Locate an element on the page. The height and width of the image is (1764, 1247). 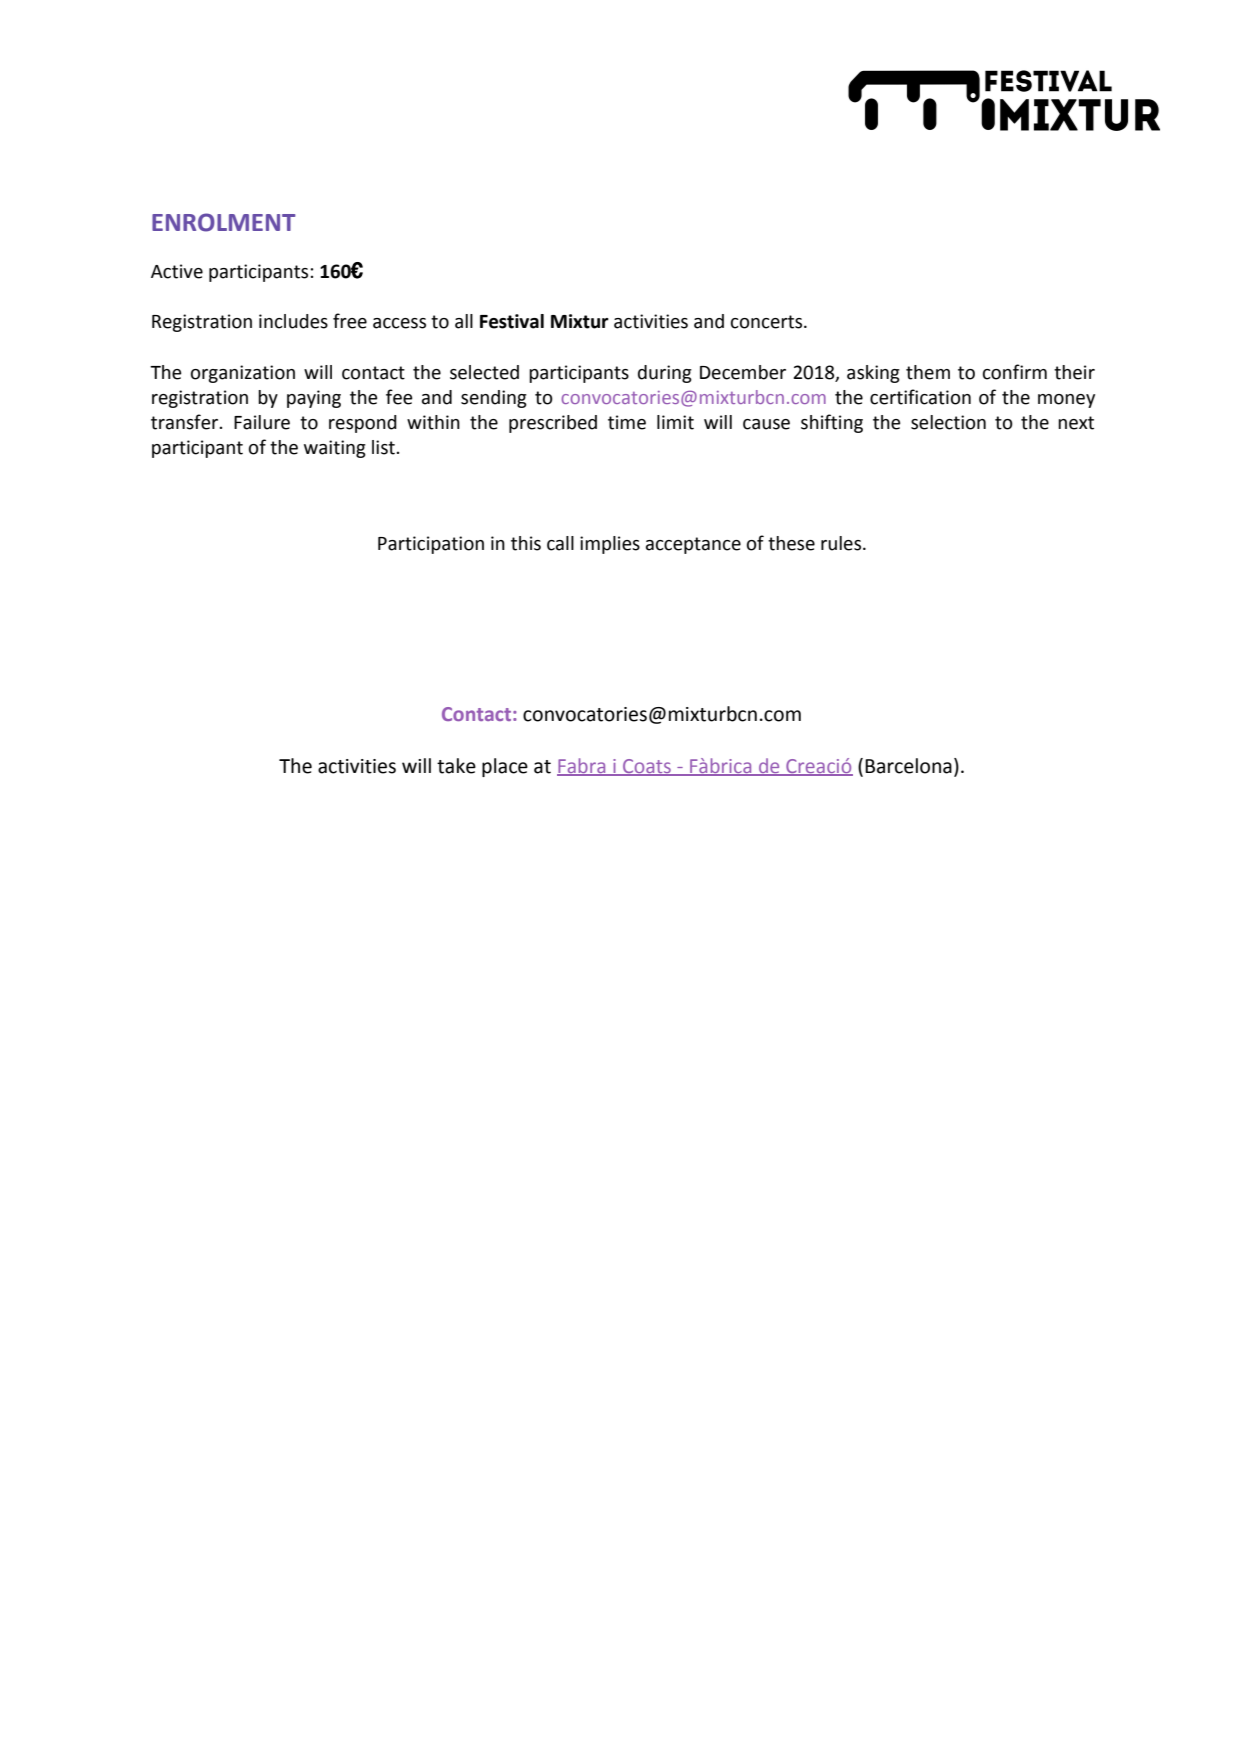
implies is located at coordinates (610, 545).
